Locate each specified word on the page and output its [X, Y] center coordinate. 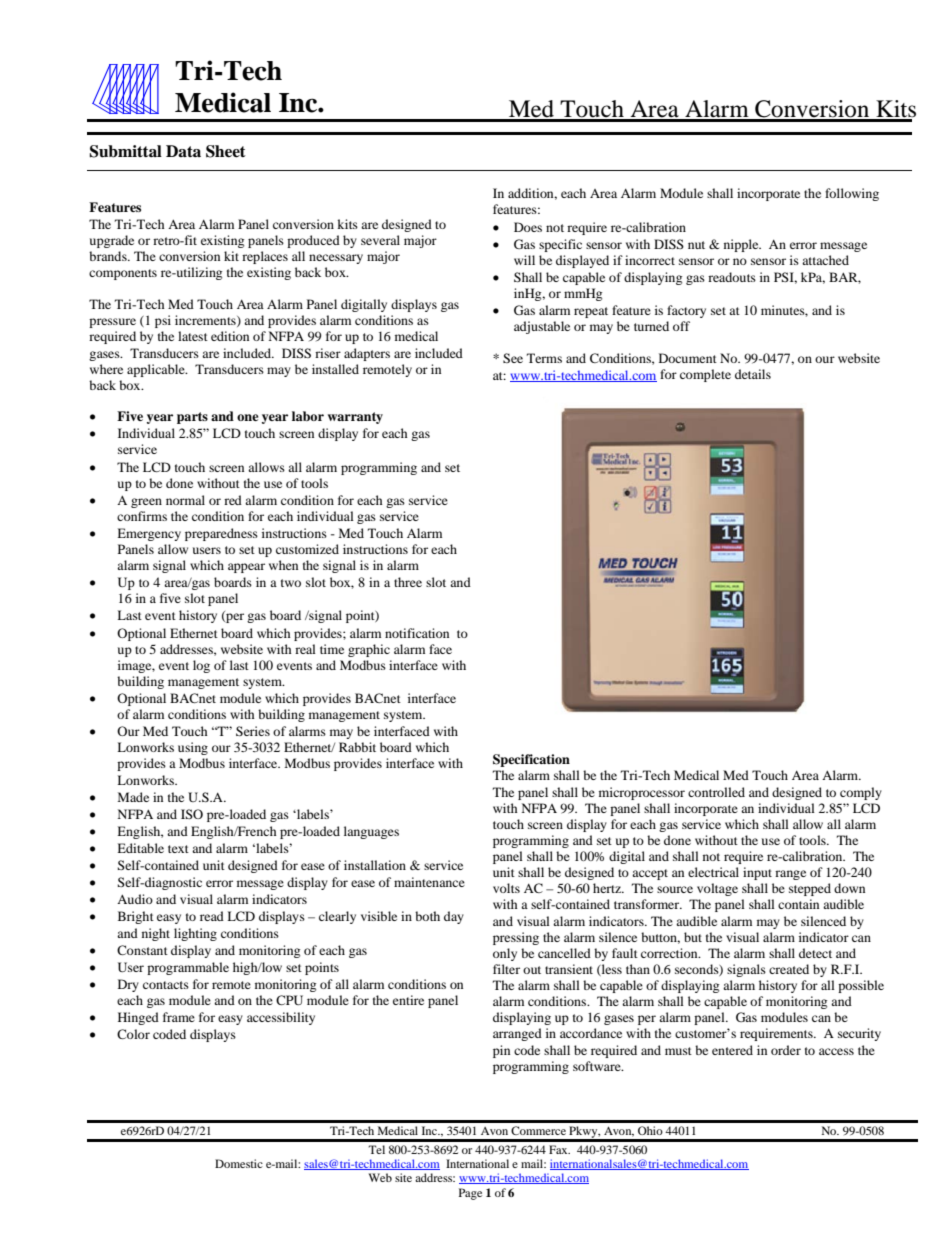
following [852, 194]
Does [528, 227]
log [201, 666]
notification [417, 633]
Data [183, 151]
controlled [716, 792]
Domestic [239, 1163]
